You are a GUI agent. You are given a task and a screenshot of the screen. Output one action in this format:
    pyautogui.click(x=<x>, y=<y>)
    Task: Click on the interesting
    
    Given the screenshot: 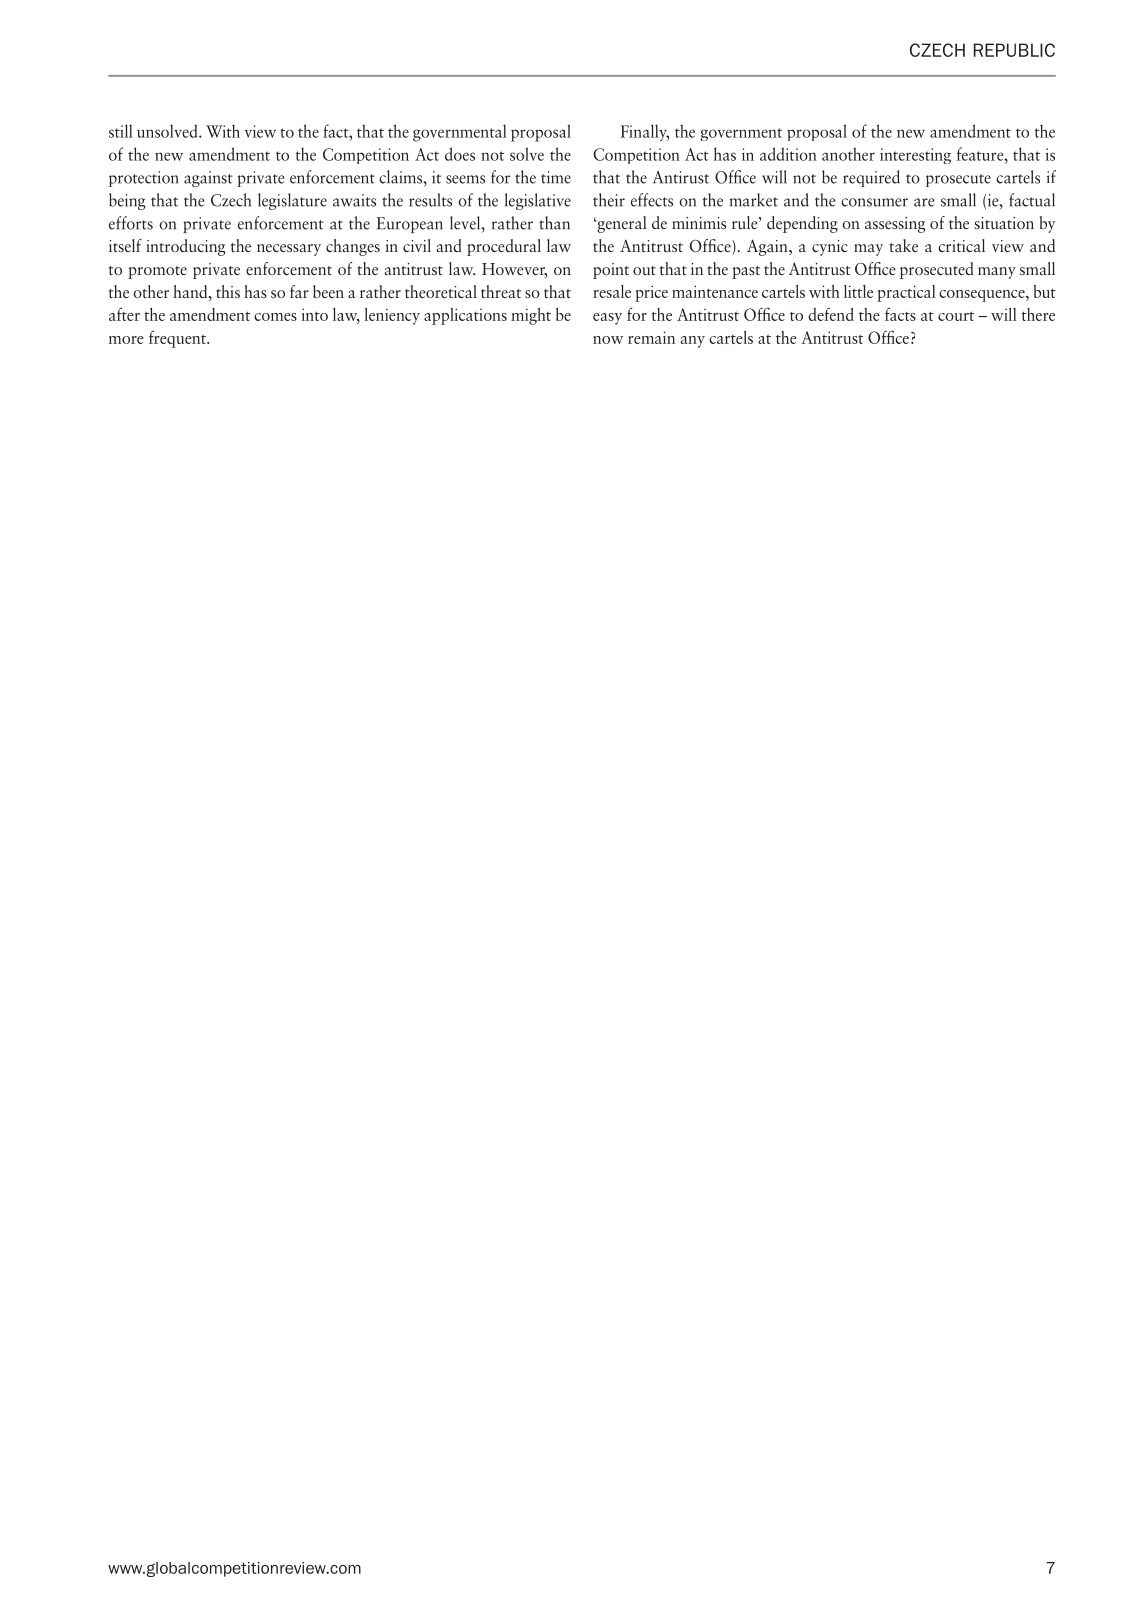 What is the action you would take?
    pyautogui.click(x=915, y=156)
